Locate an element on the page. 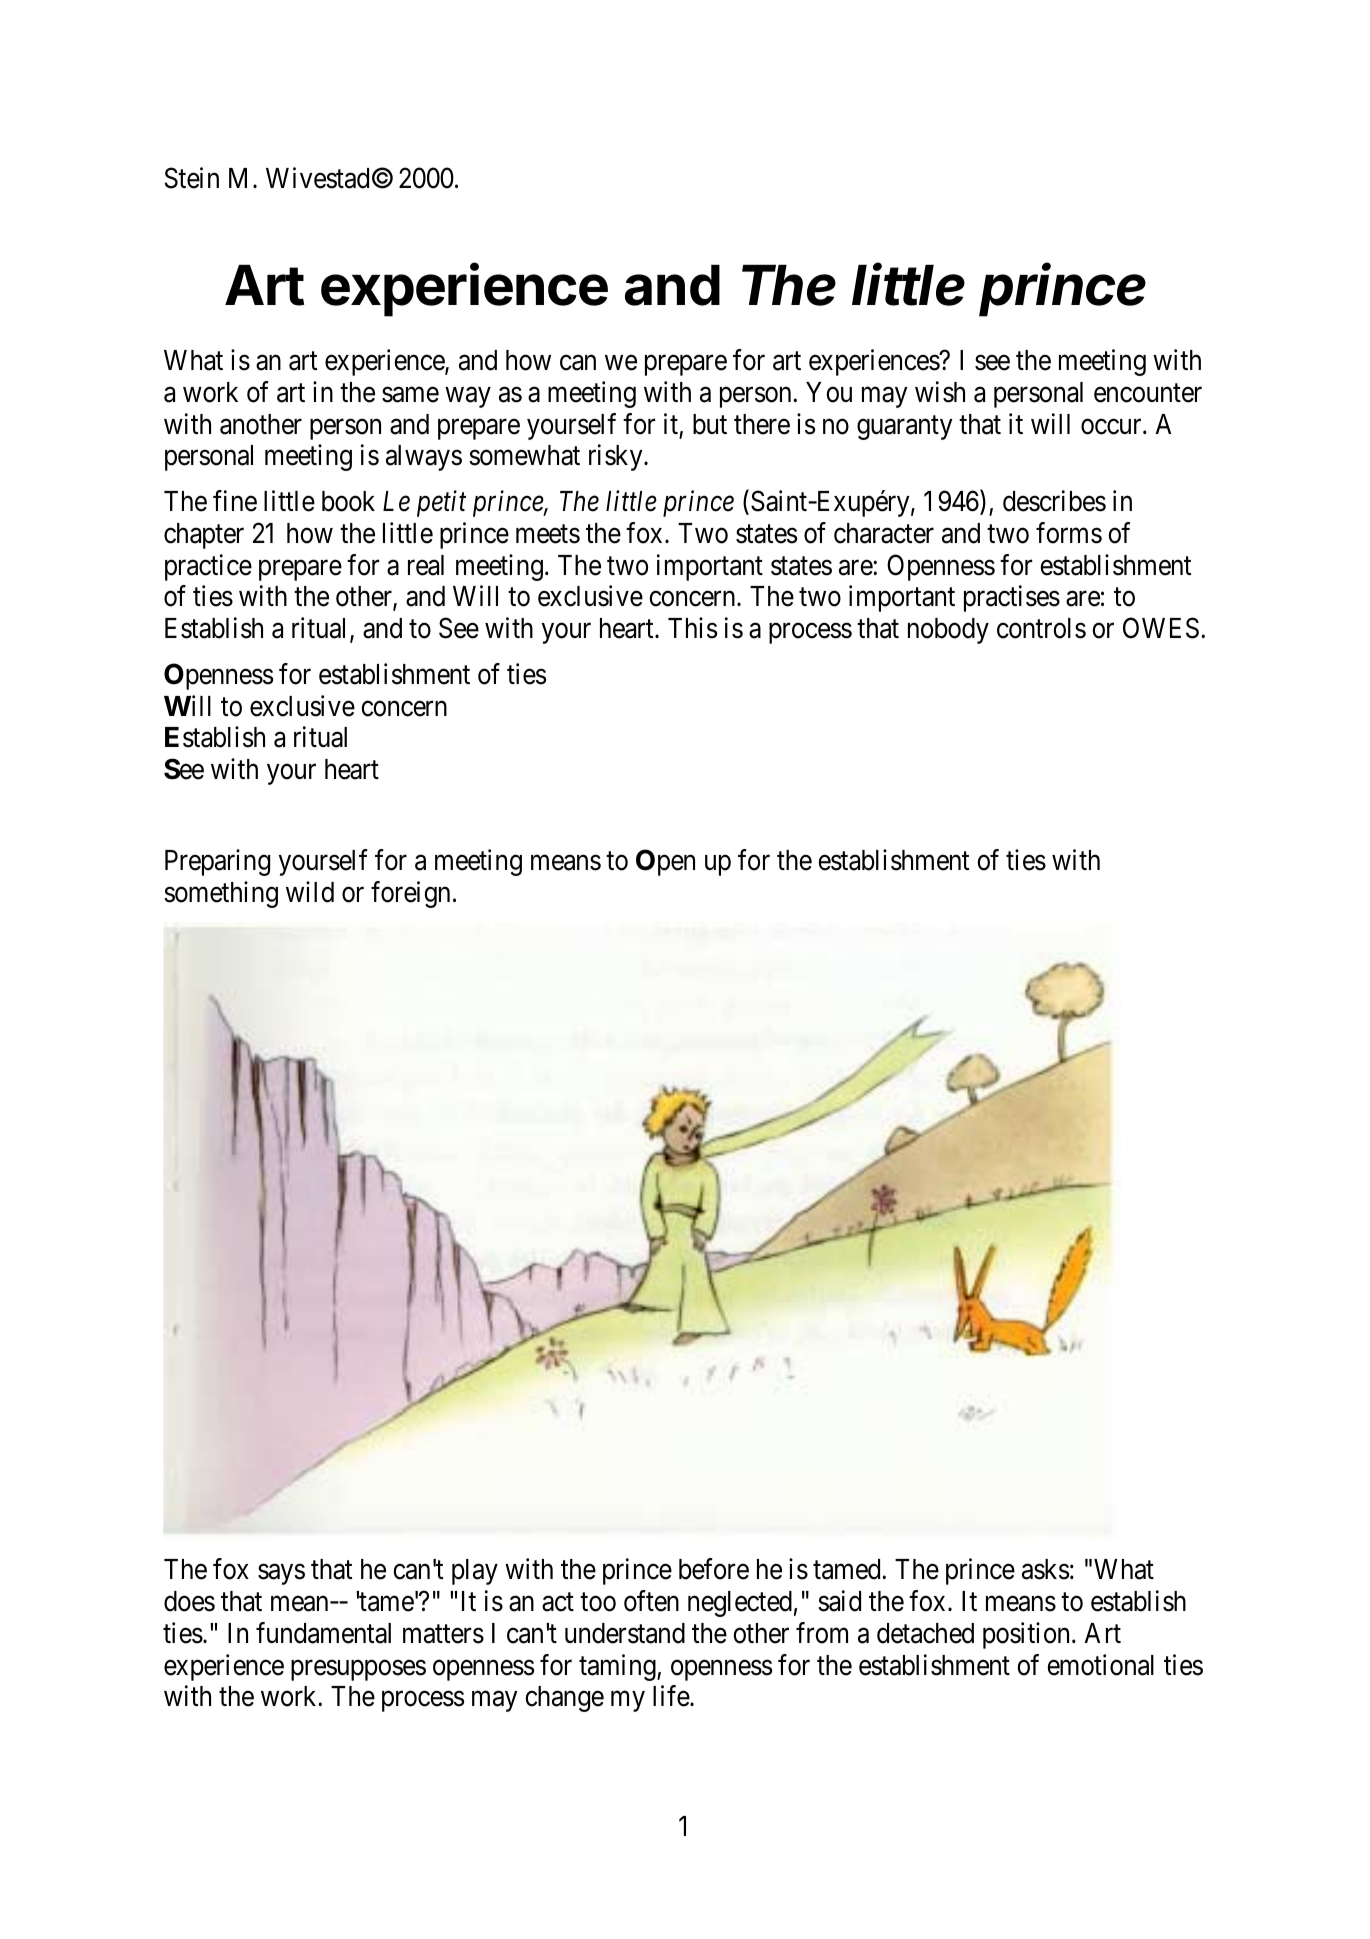 The width and height of the page is (1370, 1939). wild is located at coordinates (310, 892).
